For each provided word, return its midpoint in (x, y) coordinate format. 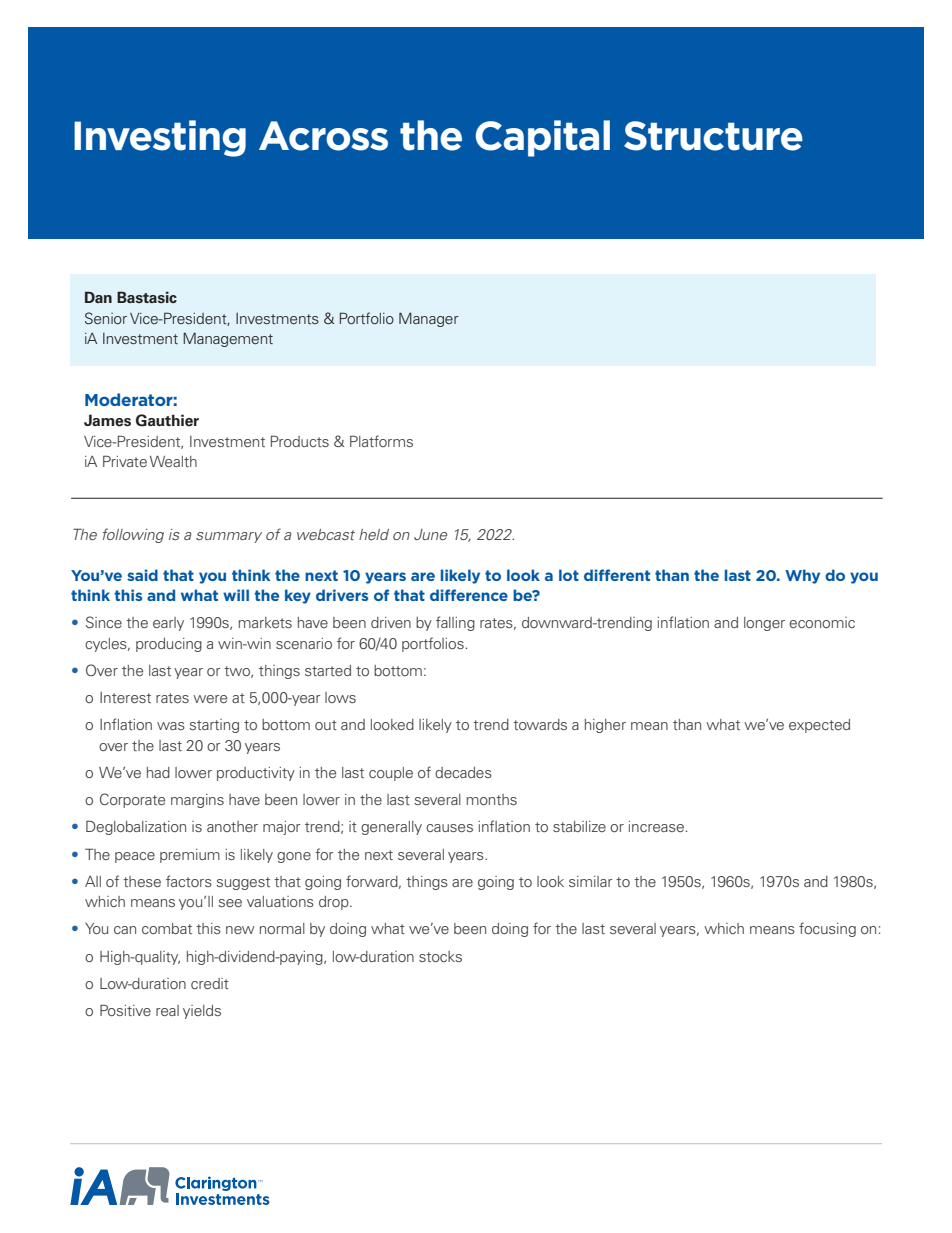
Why (802, 576)
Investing (160, 138)
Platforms (381, 441)
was (171, 726)
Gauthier (167, 420)
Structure (713, 136)
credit (210, 983)
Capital (543, 138)
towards (540, 724)
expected (819, 726)
